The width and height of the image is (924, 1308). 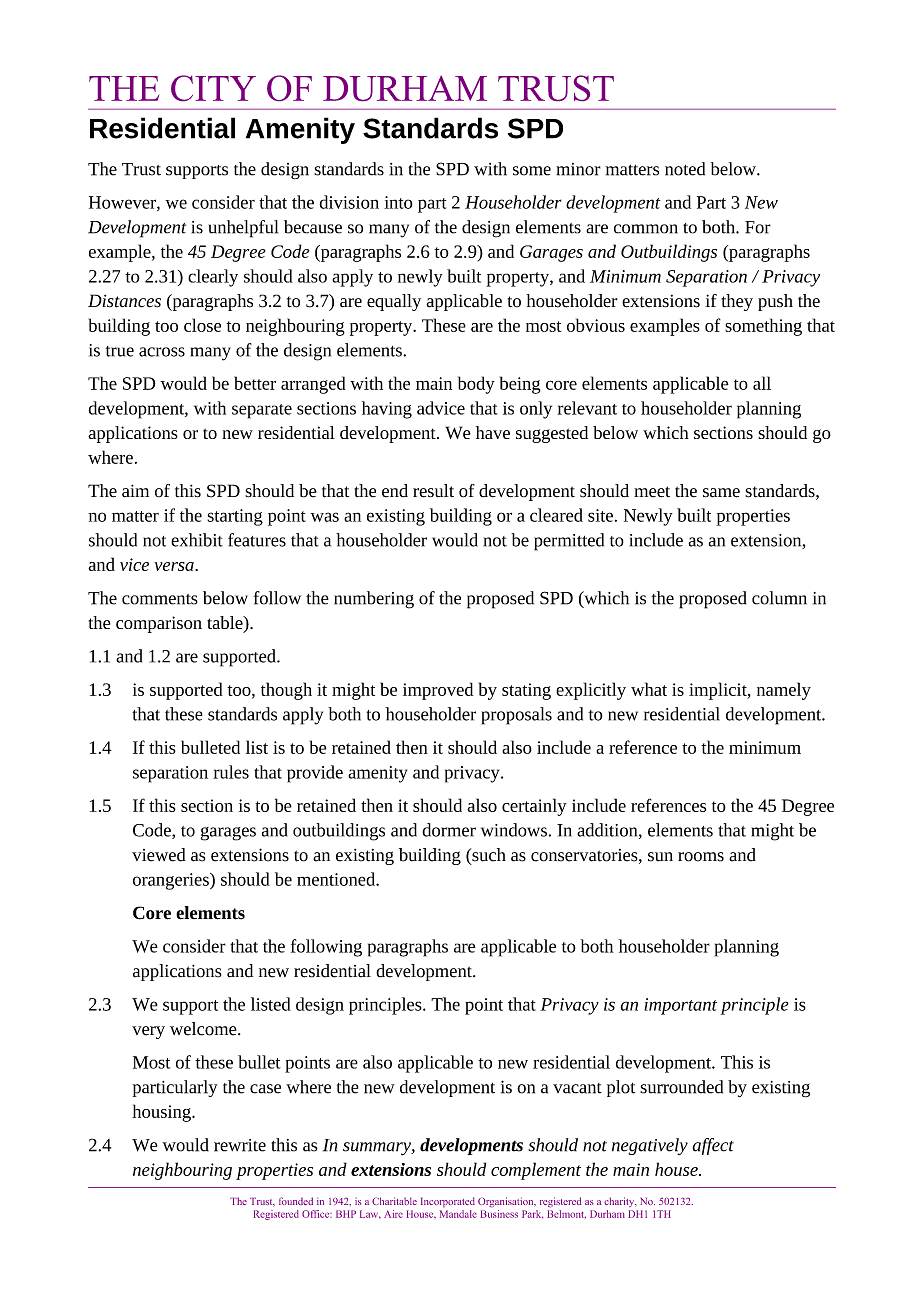 I want to click on noted, so click(x=685, y=169).
